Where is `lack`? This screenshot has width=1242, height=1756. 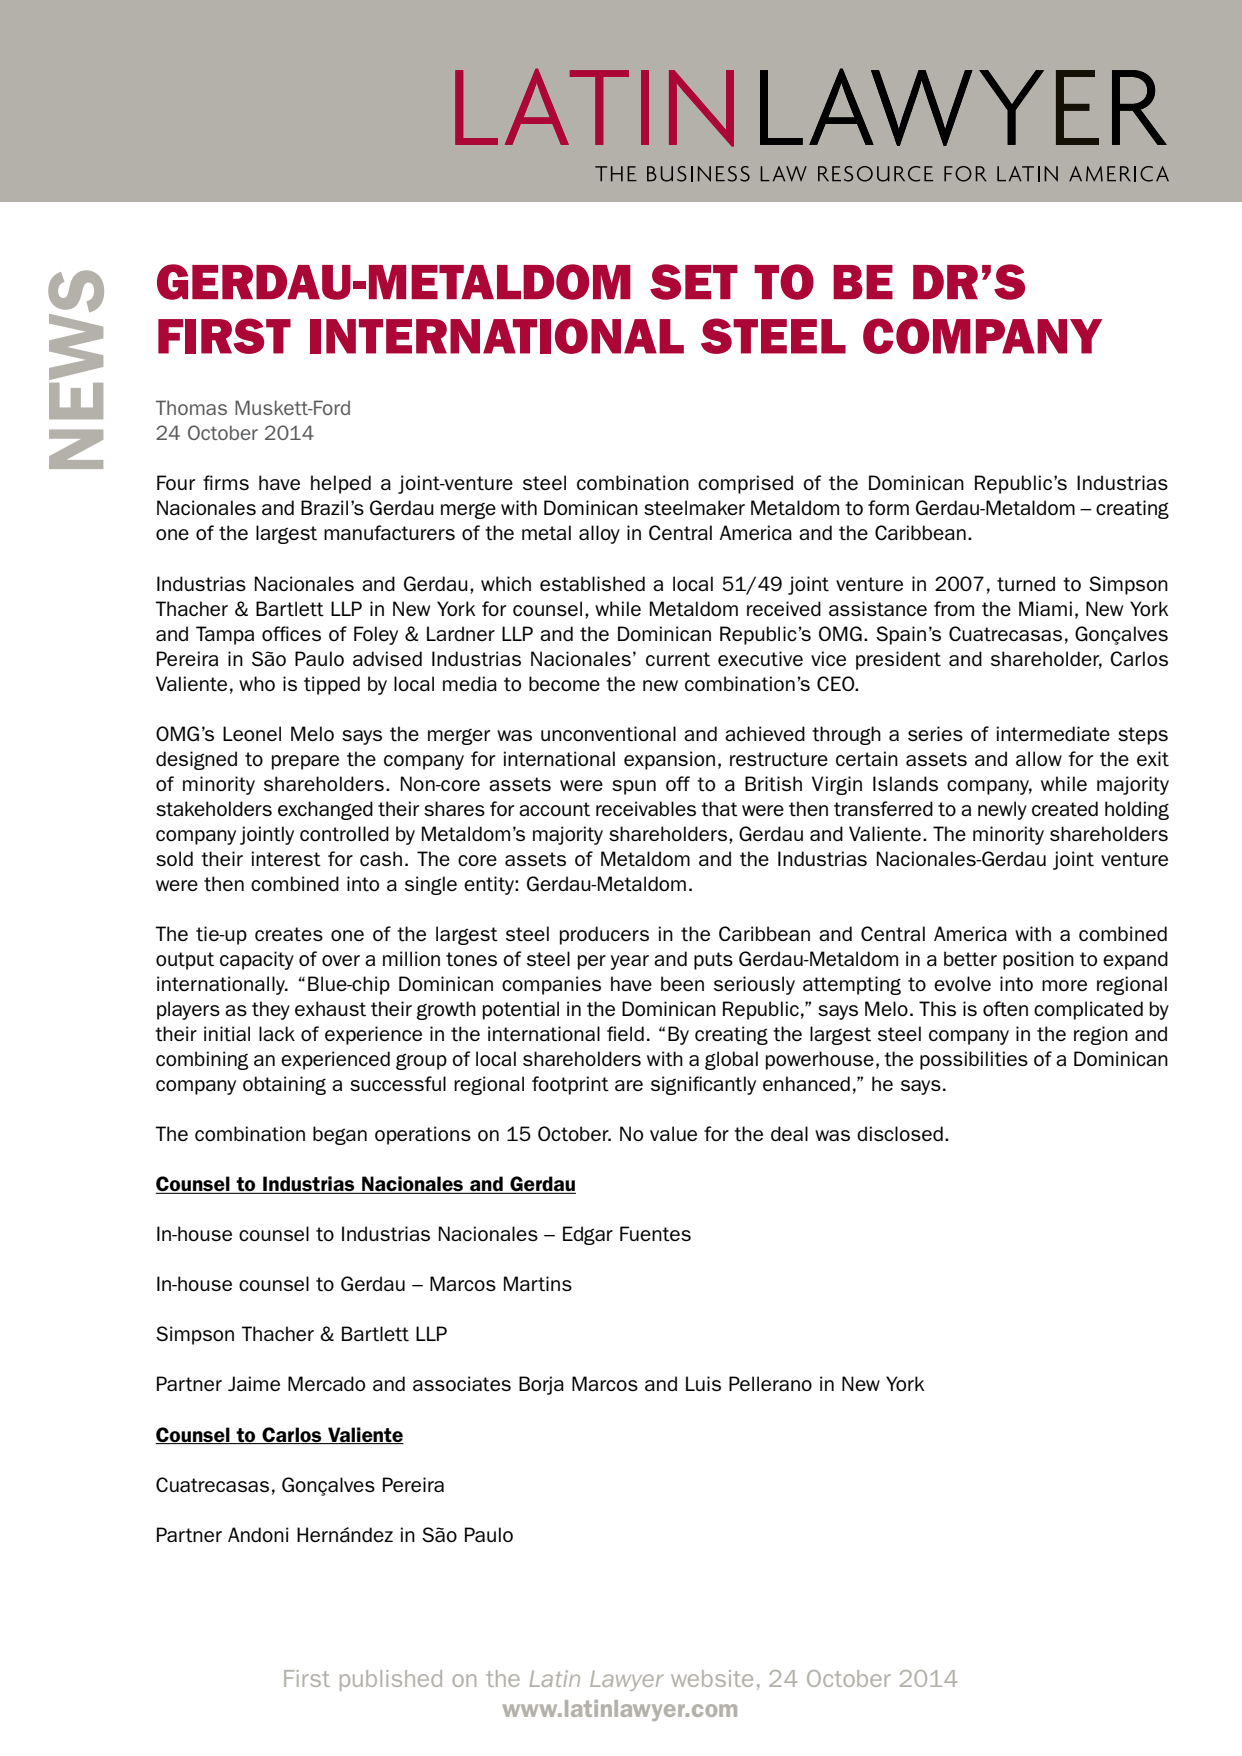
lack is located at coordinates (277, 1033).
